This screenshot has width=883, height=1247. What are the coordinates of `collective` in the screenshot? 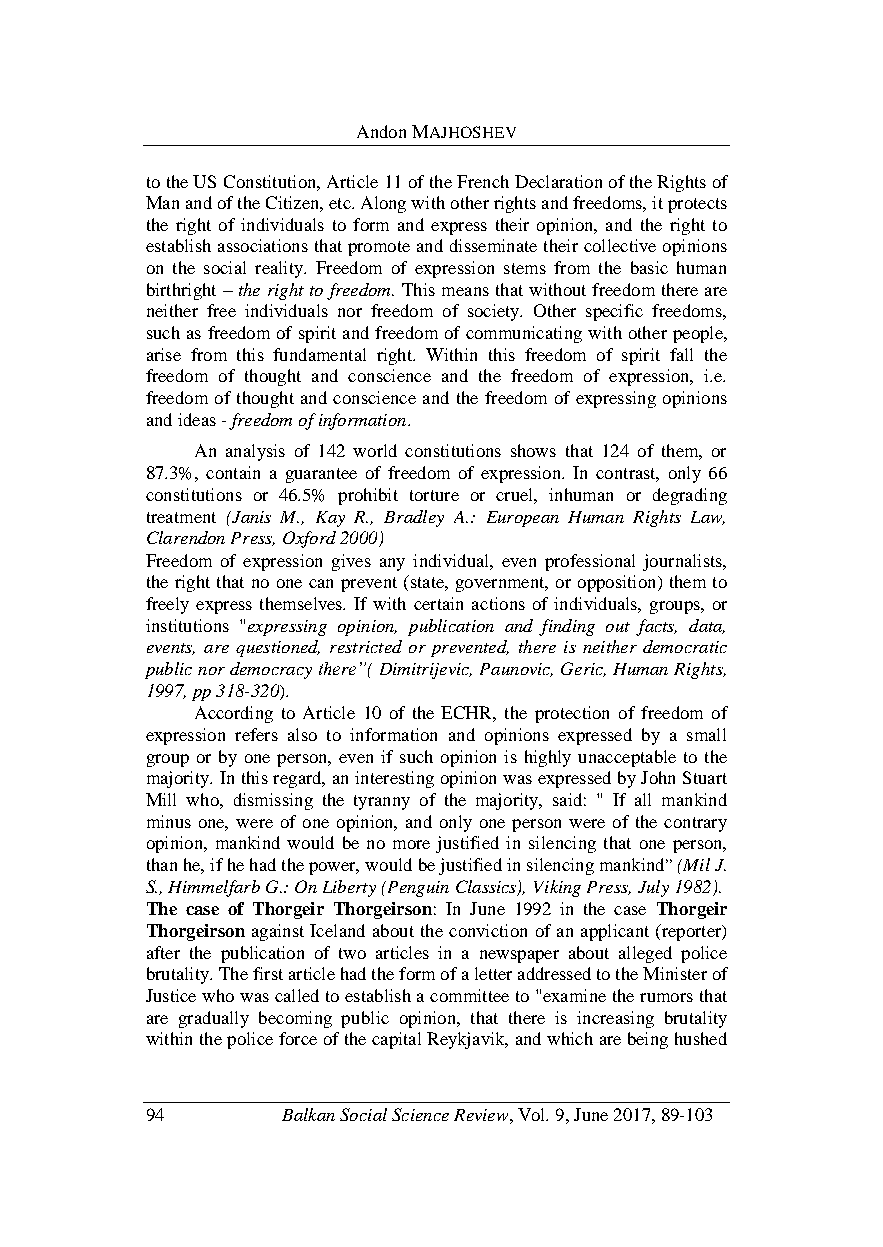 It's located at (620, 245).
